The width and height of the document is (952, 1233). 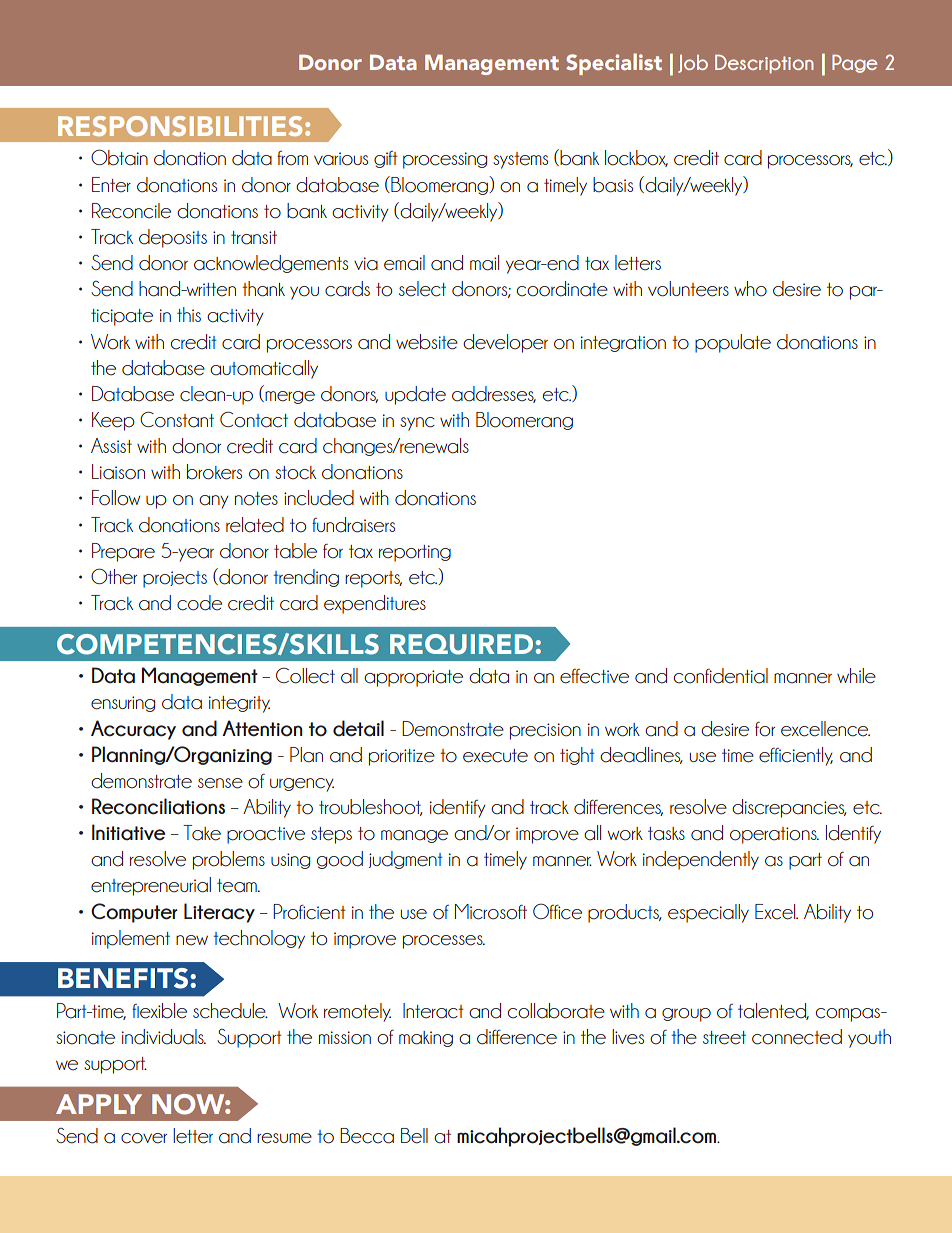 I want to click on connected, so click(x=797, y=1037).
